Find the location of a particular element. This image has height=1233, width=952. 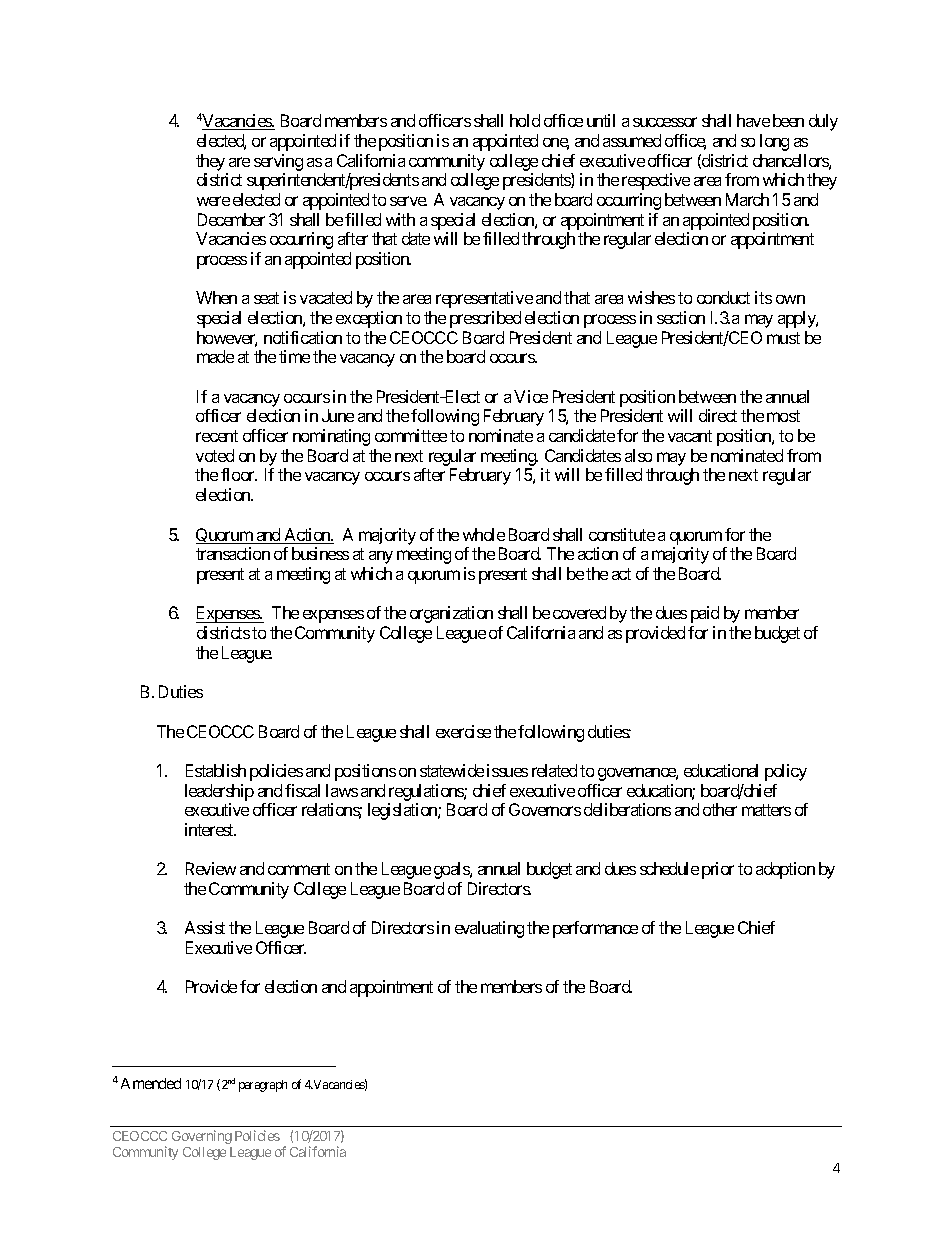

hold is located at coordinates (525, 120).
